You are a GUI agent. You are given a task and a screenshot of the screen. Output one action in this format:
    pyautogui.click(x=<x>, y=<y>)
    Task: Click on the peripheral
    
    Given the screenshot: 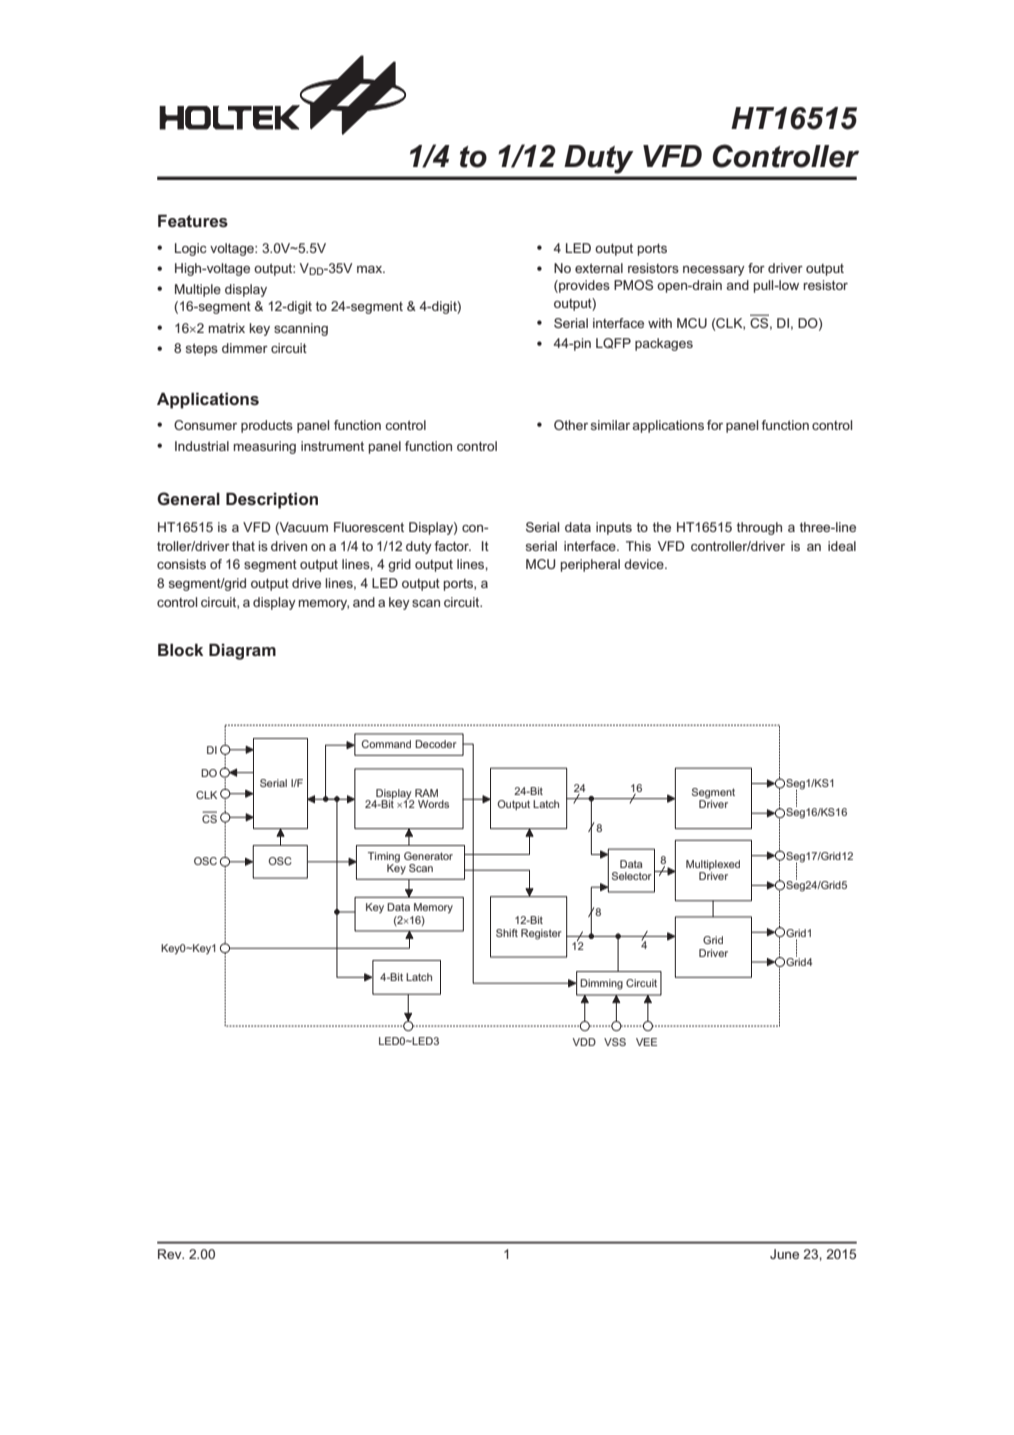 What is the action you would take?
    pyautogui.click(x=590, y=565)
